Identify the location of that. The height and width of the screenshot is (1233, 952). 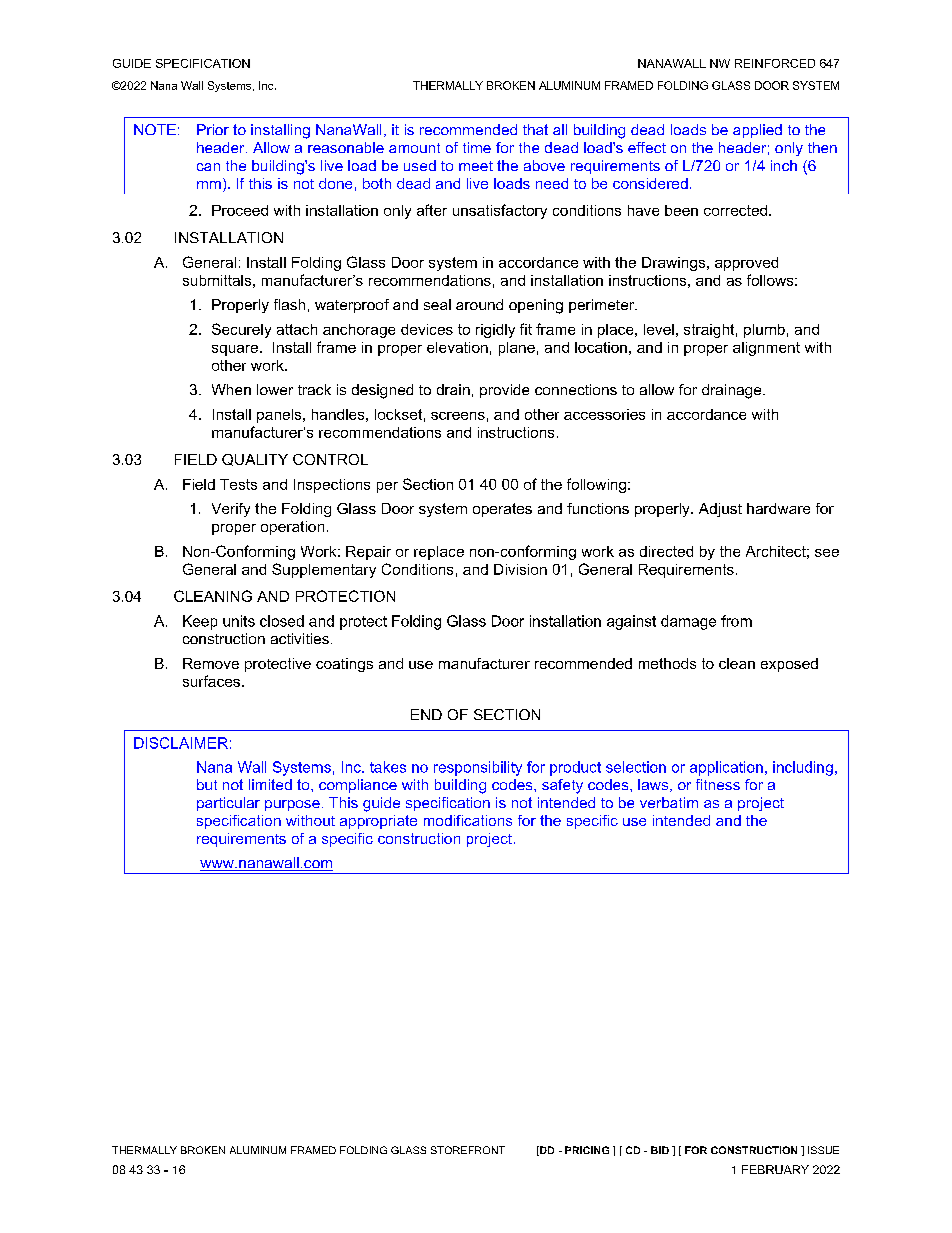
(535, 129).
